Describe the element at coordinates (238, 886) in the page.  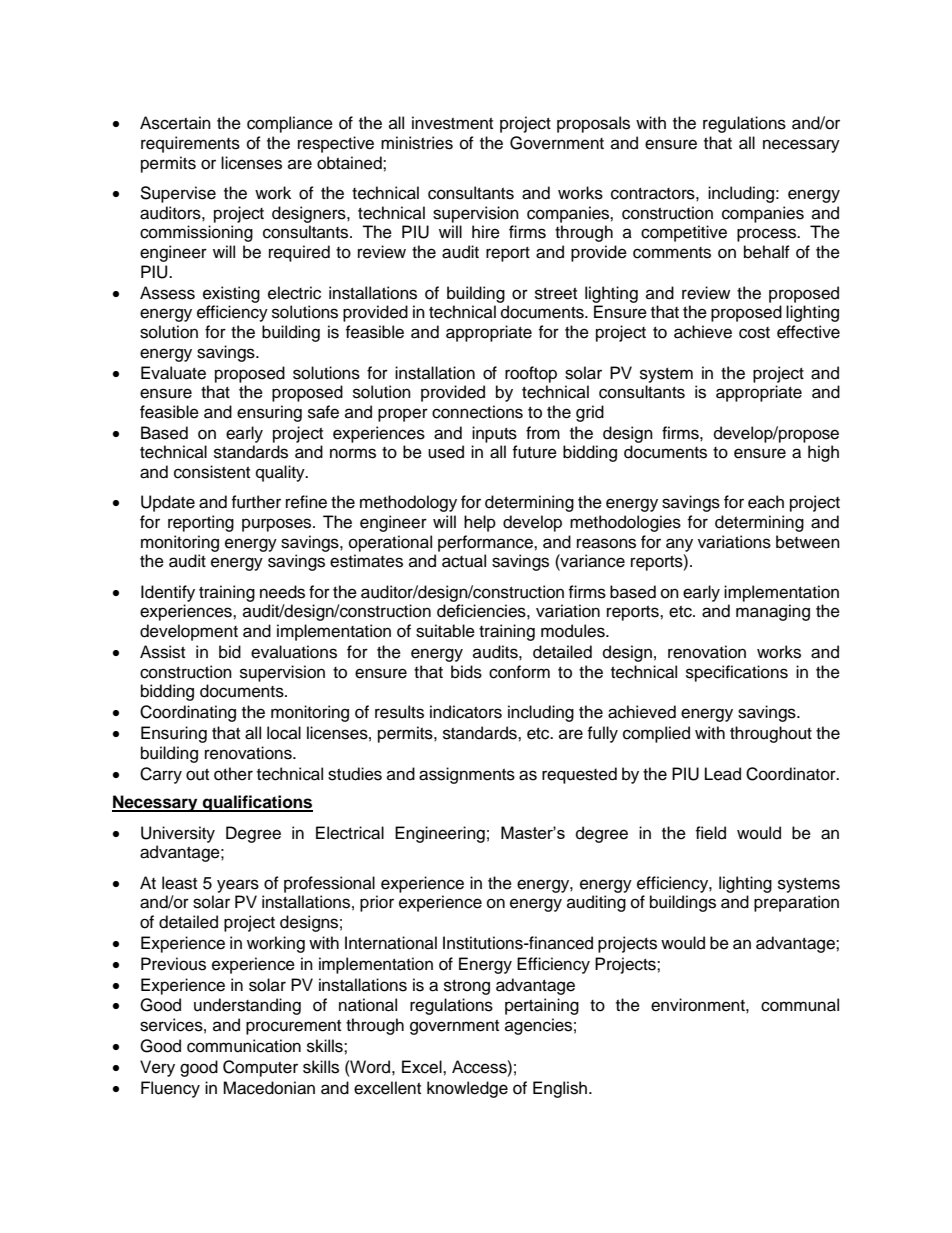
I see `years` at that location.
